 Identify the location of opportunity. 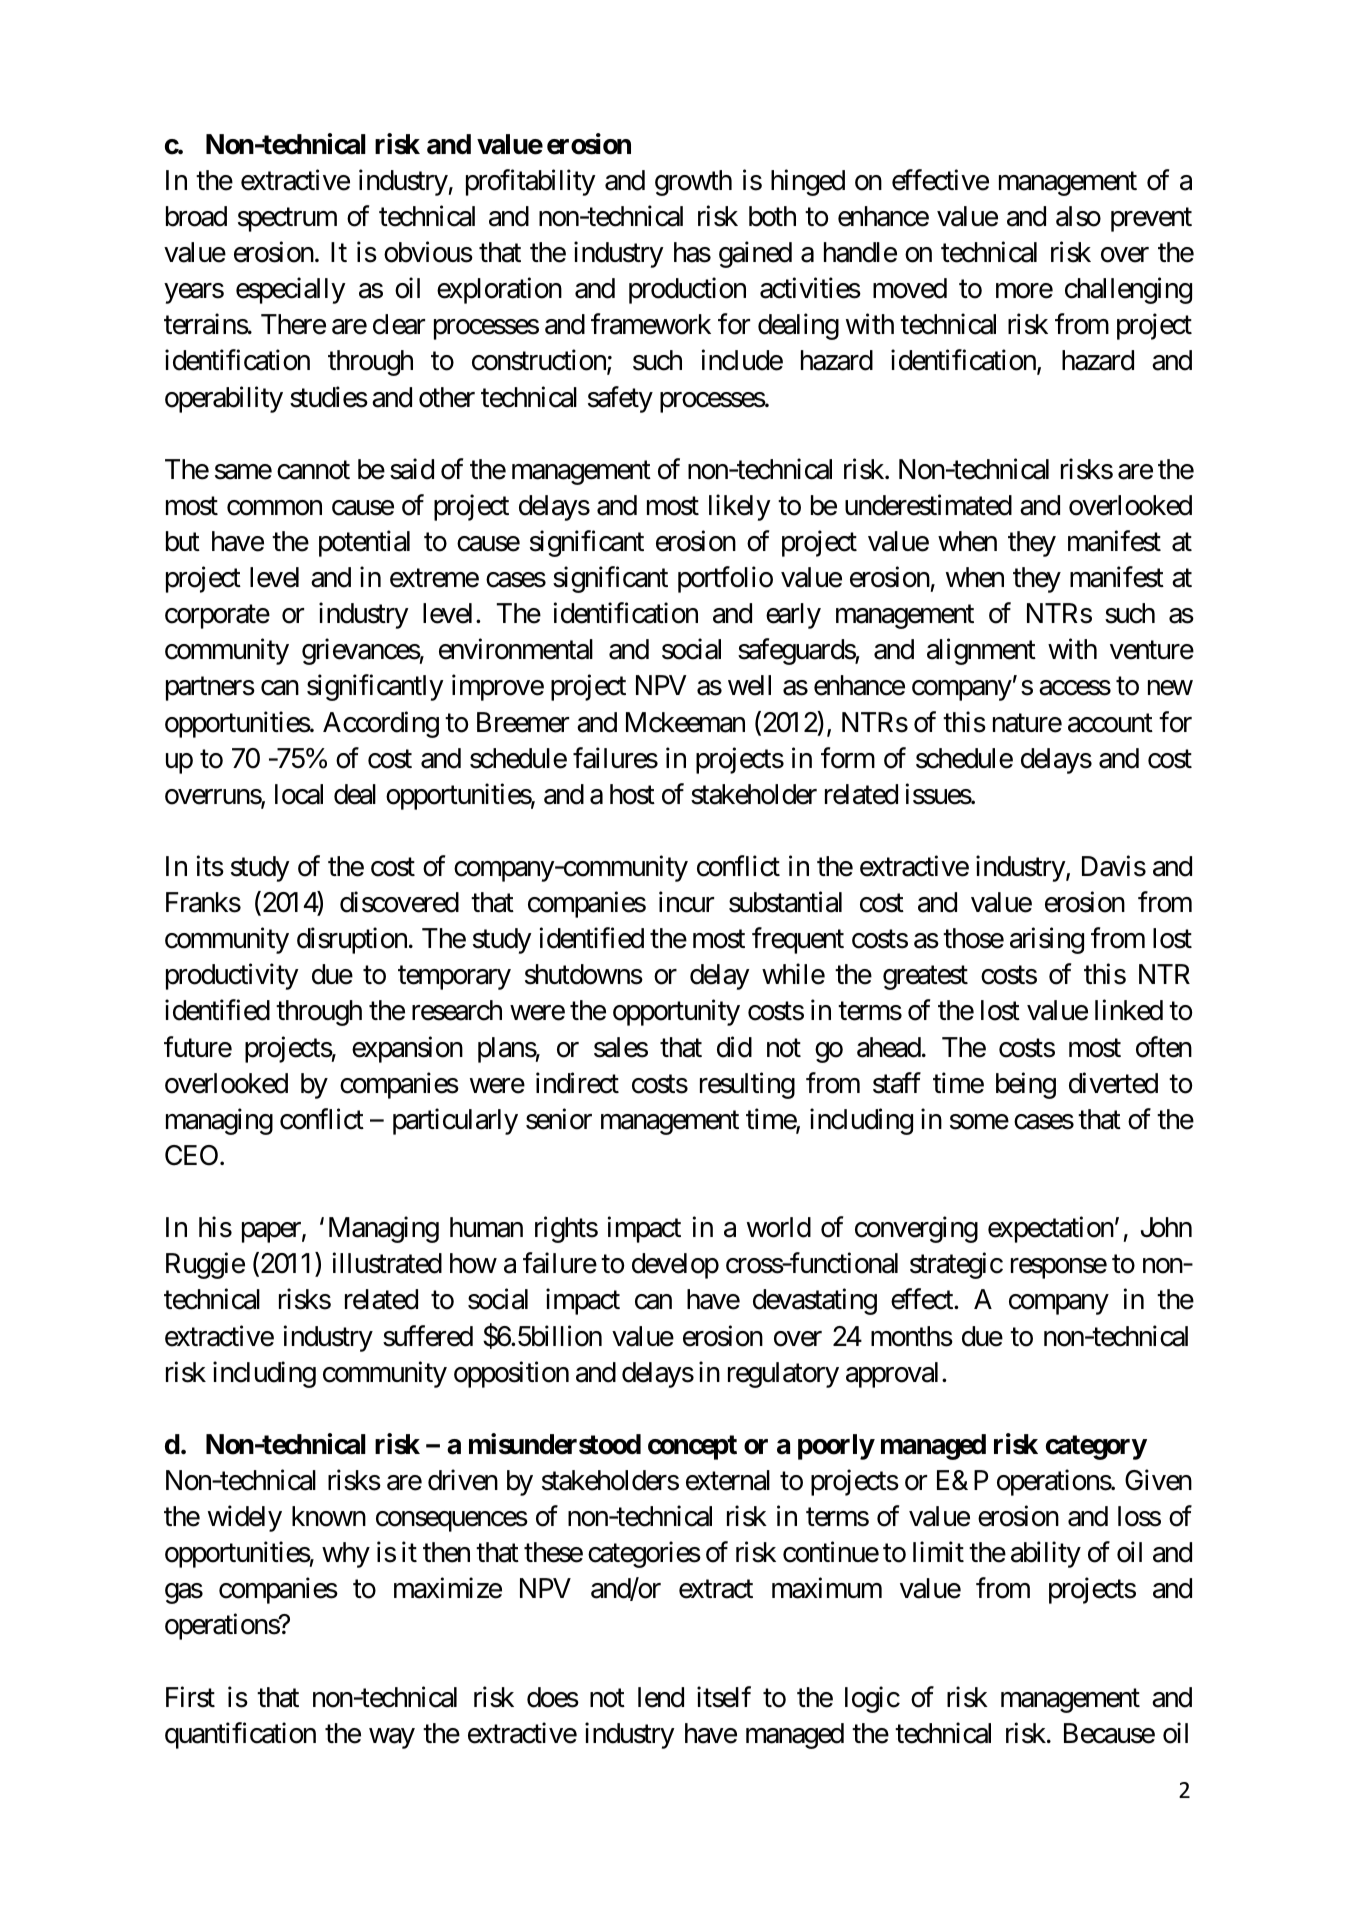
(676, 1013).
